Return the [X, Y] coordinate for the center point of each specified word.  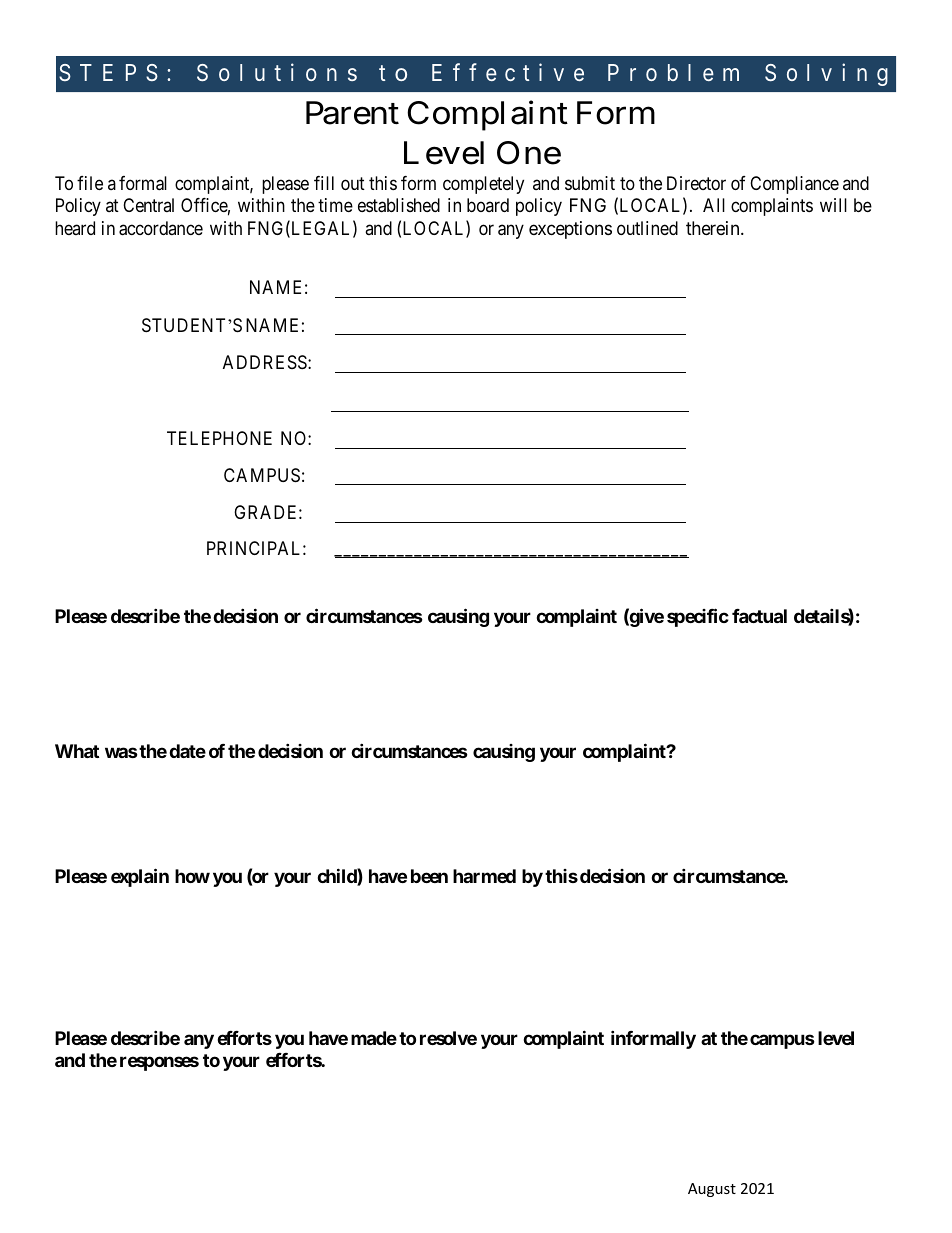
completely [483, 185]
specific [698, 617]
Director [696, 183]
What [77, 751]
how [192, 876]
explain [140, 877]
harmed [484, 876]
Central [148, 205]
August [712, 1190]
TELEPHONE [219, 438]
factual [759, 616]
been [429, 876]
